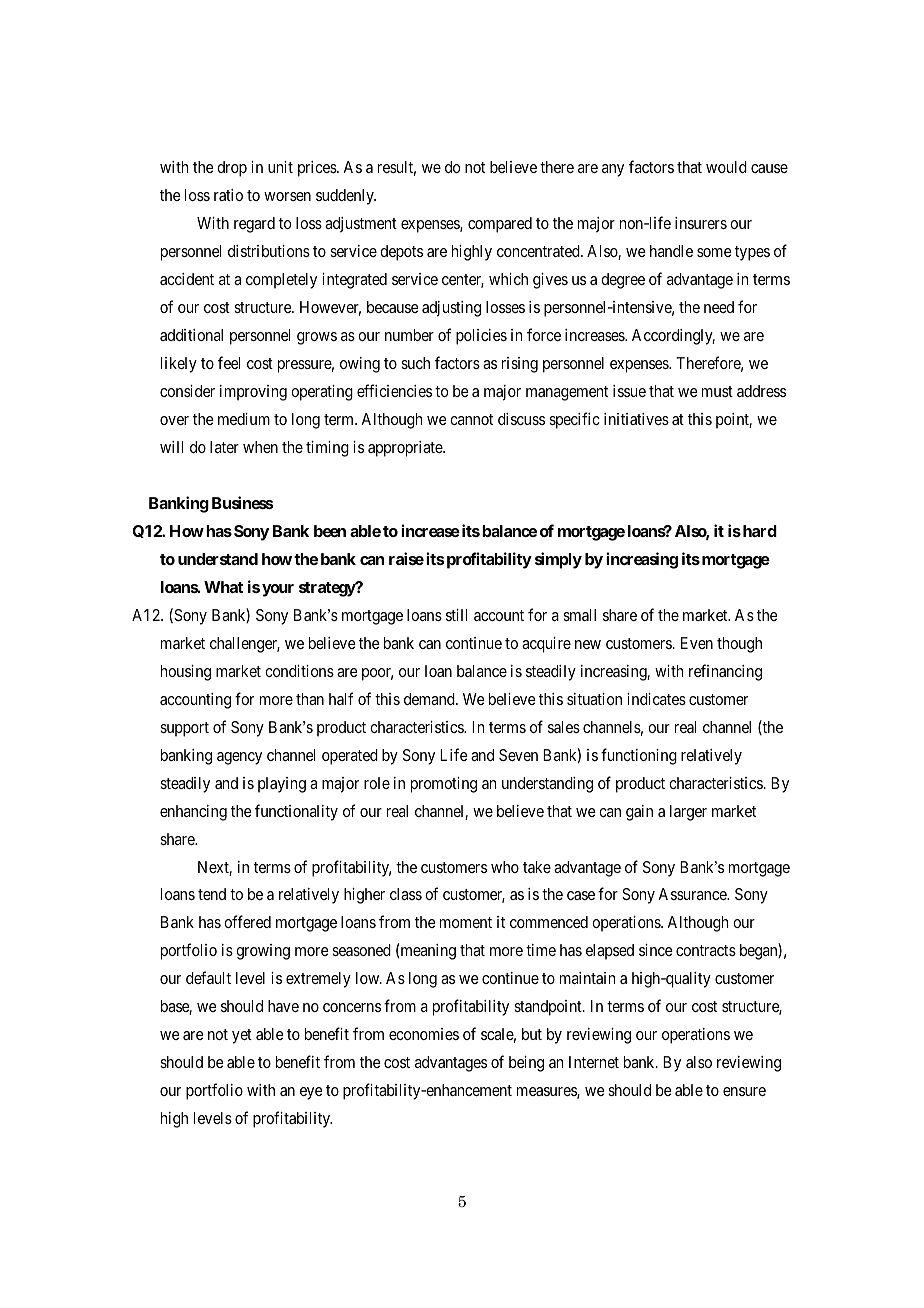  I want to click on still, so click(456, 615).
